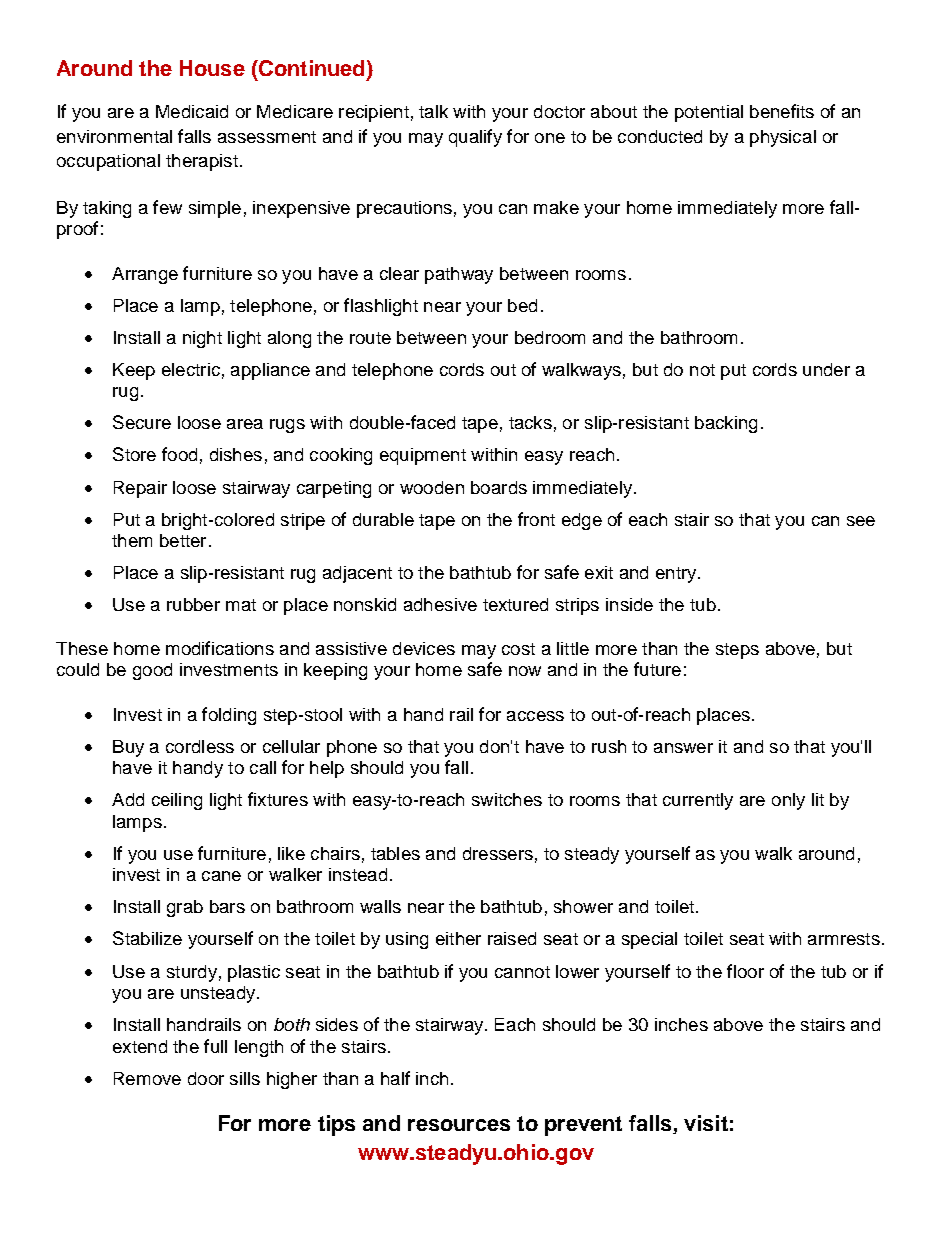  Describe the element at coordinates (440, 604) in the screenshot. I see `adhesive` at that location.
